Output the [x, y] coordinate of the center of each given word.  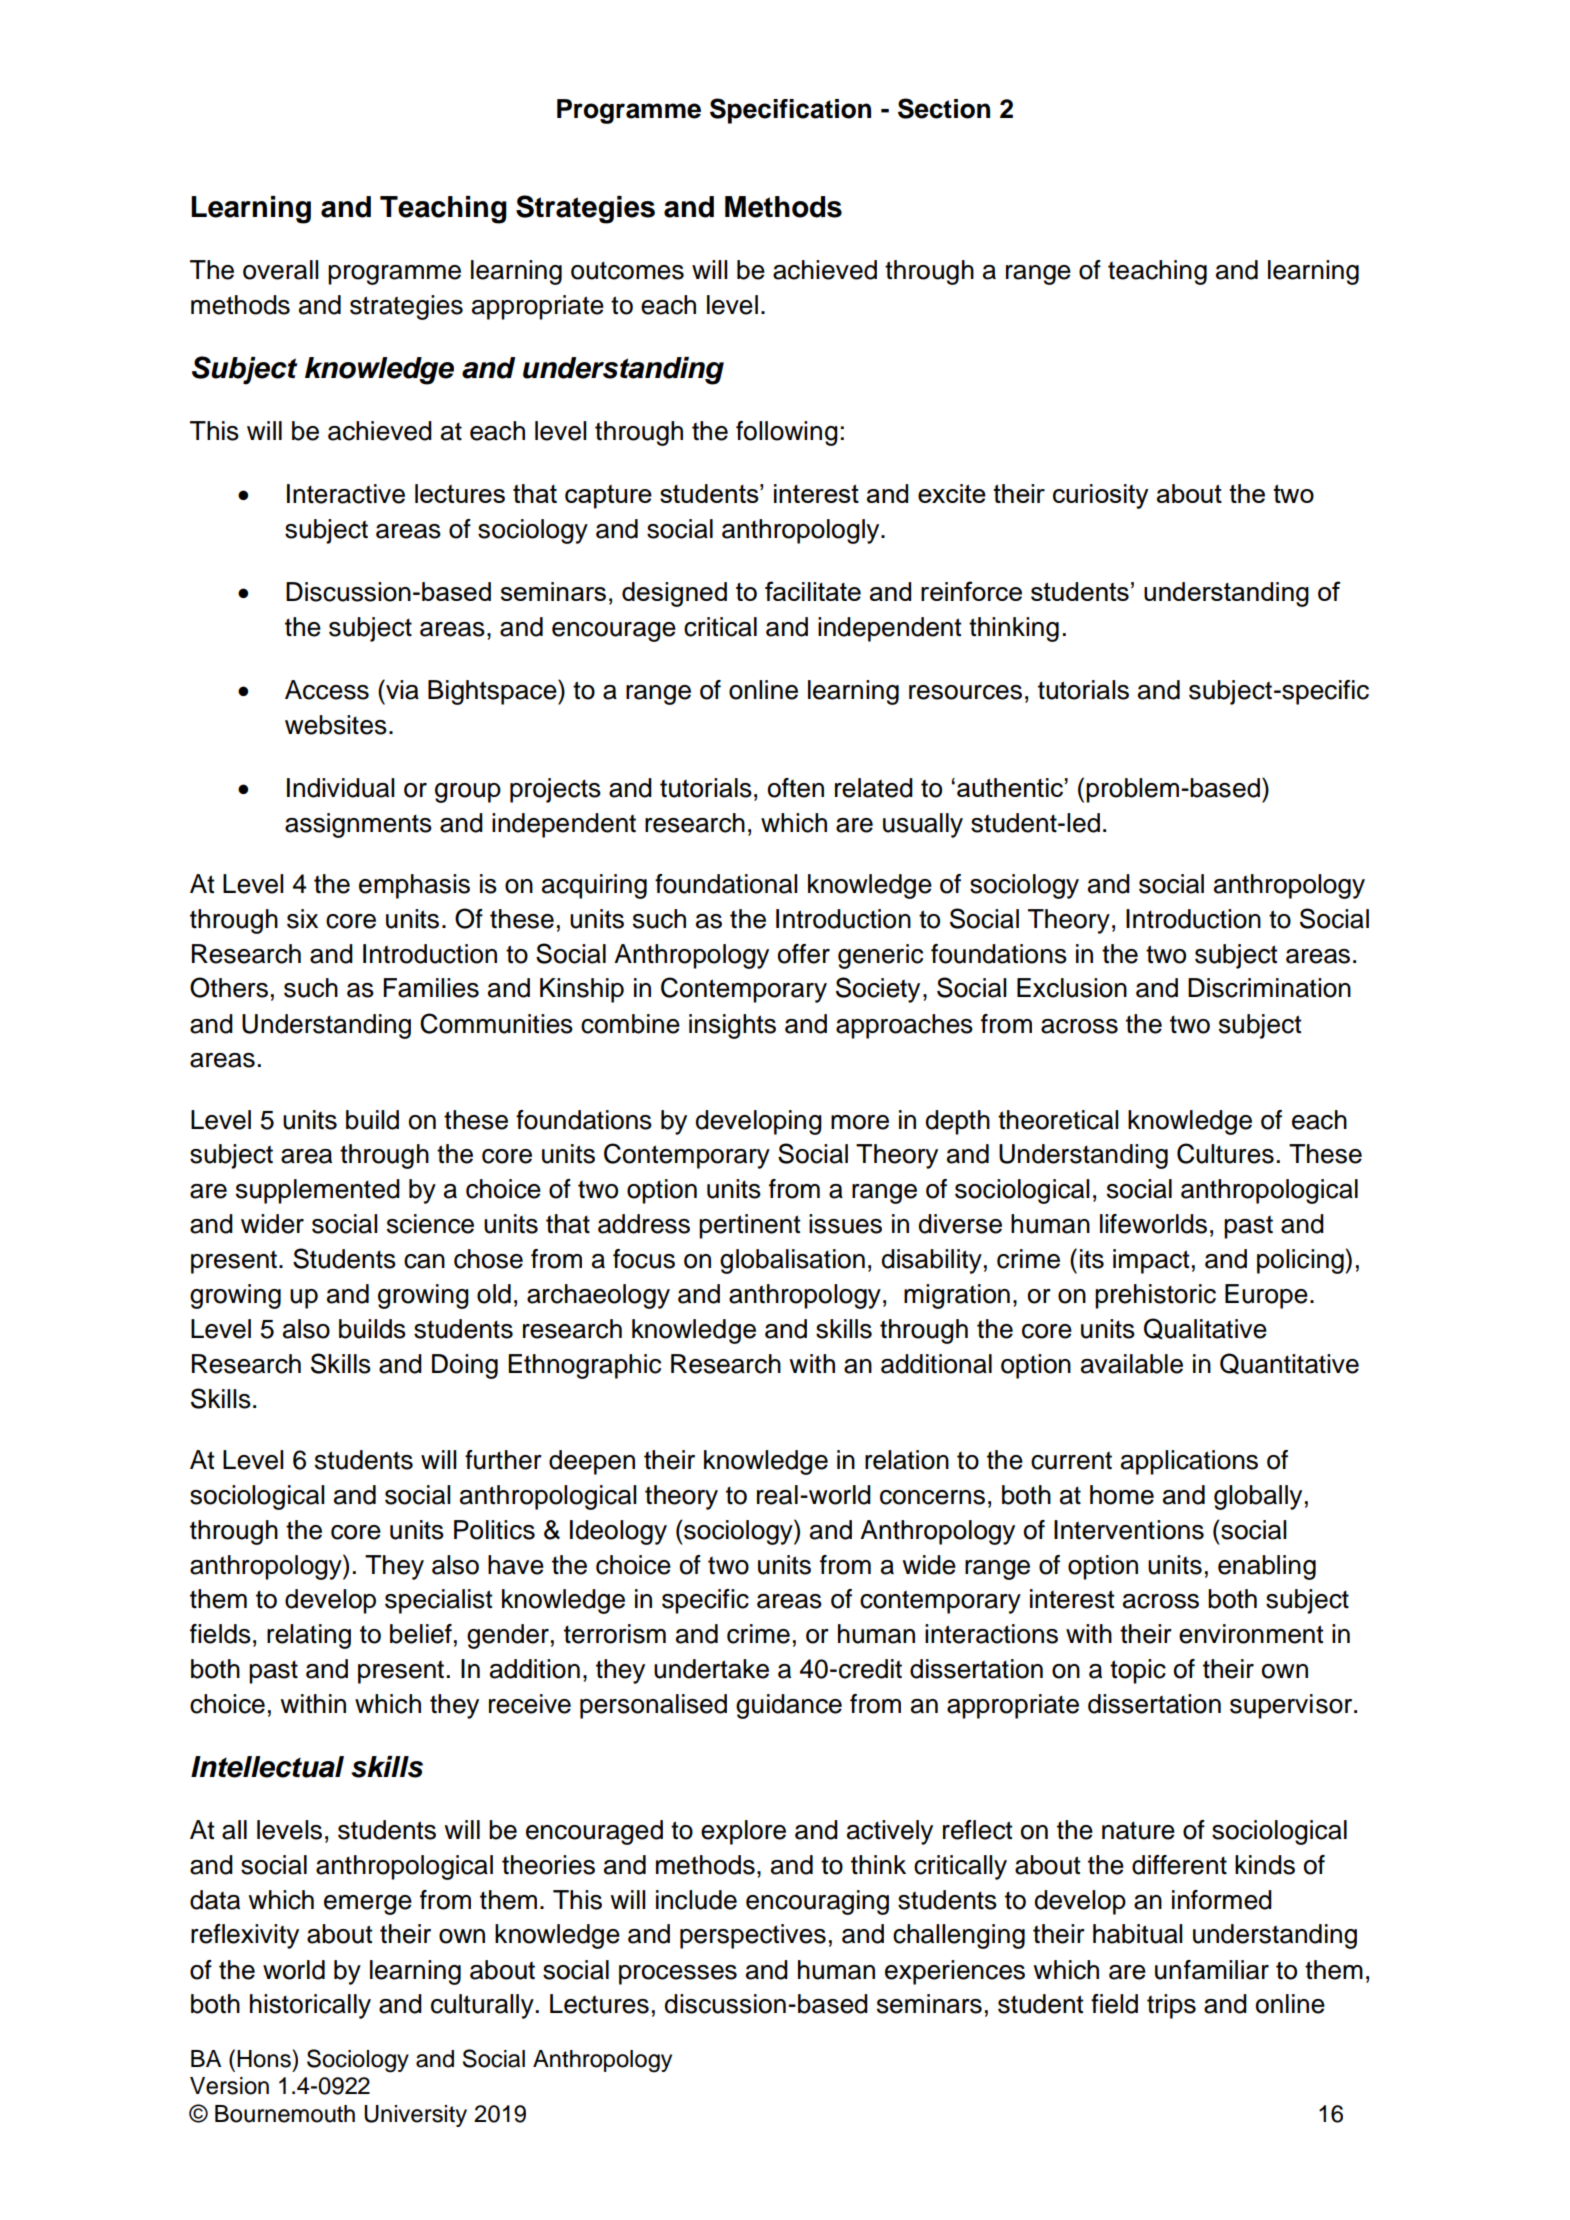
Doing [465, 1366]
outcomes [627, 270]
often [796, 788]
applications [1189, 1462]
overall [281, 270]
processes [678, 1975]
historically [310, 2006]
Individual [341, 788]
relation [907, 1460]
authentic [1010, 787]
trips [1171, 2006]
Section [944, 108]
